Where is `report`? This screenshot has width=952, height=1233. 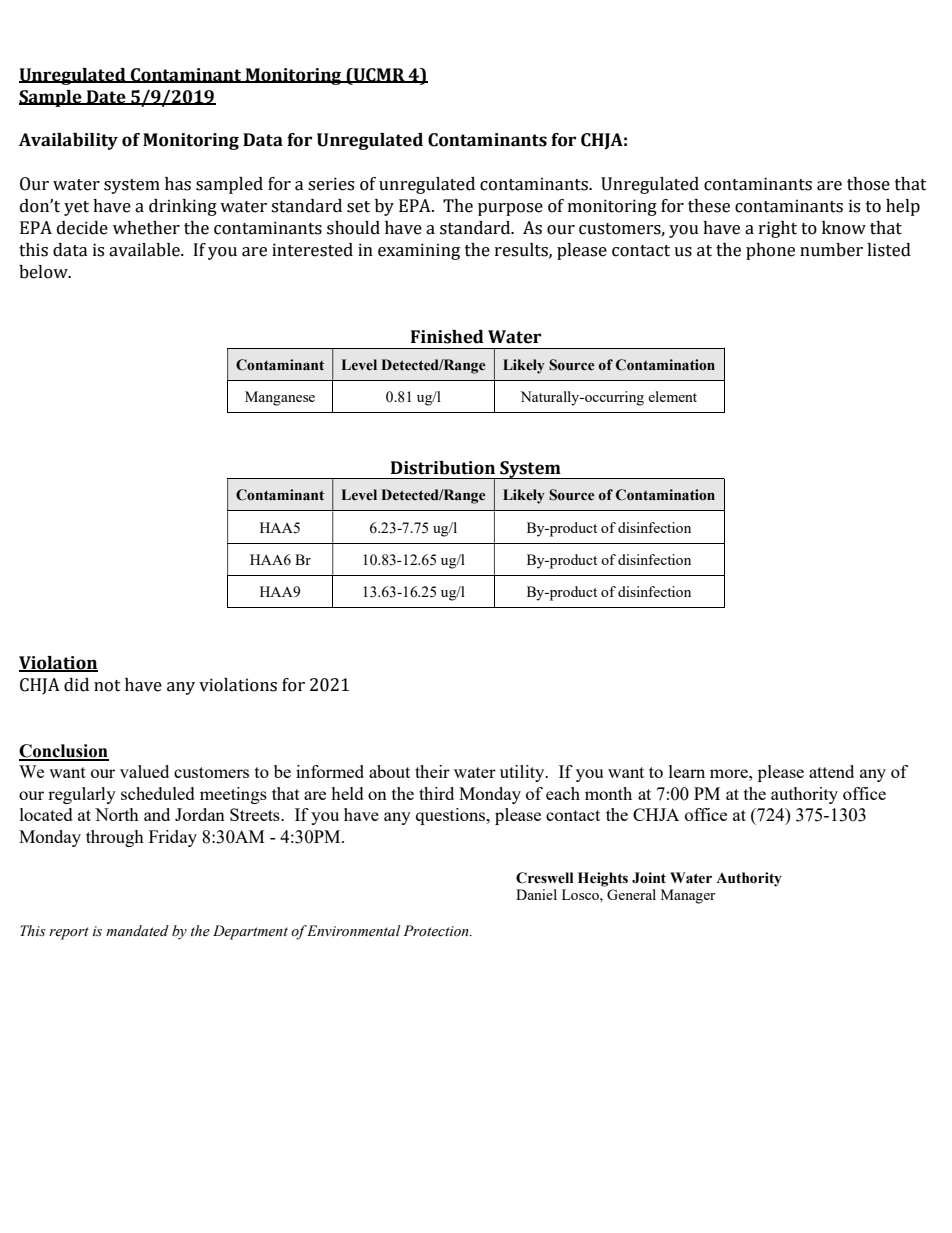 report is located at coordinates (69, 933).
